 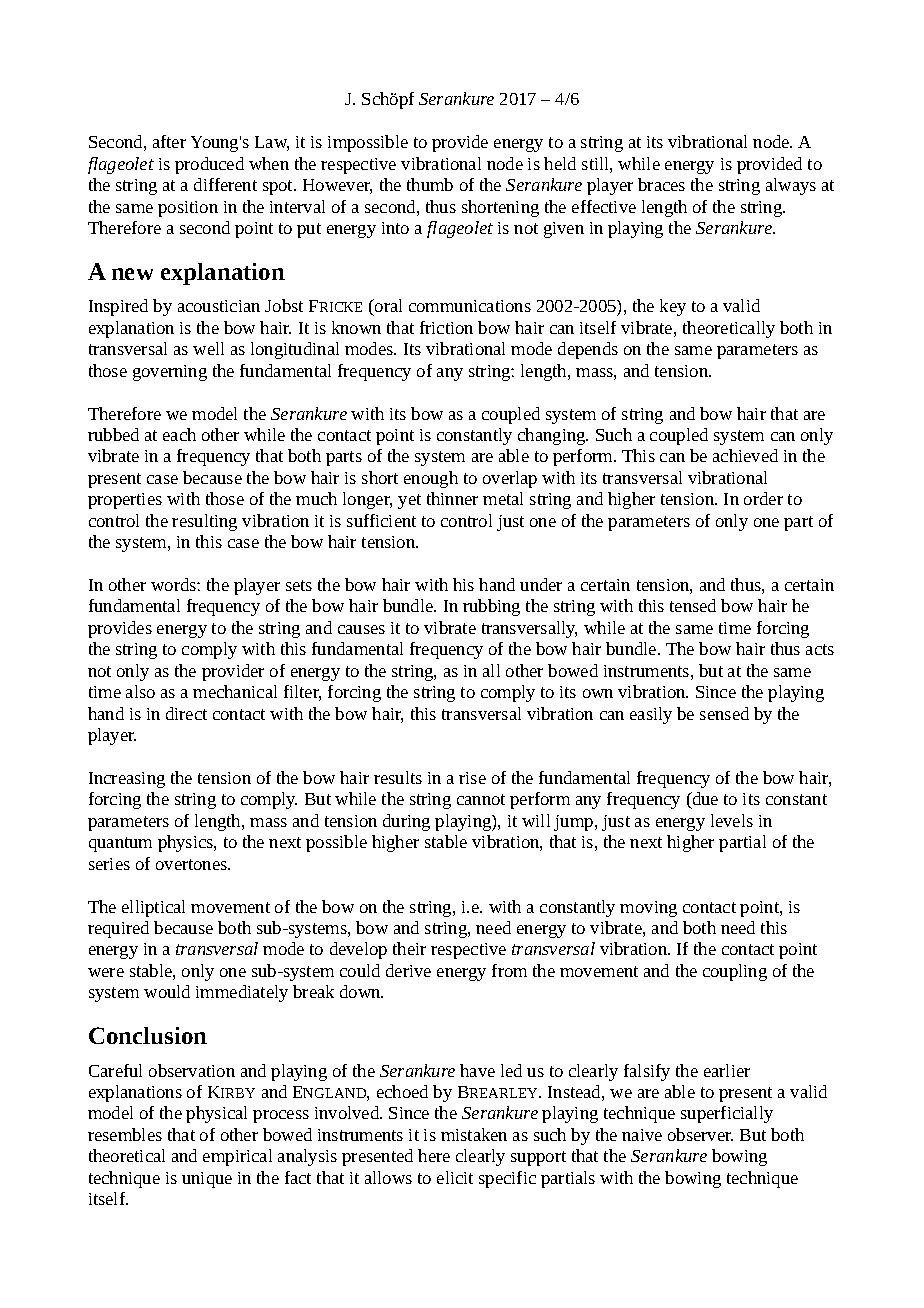 What do you see at coordinates (431, 479) in the screenshot?
I see `enough` at bounding box center [431, 479].
